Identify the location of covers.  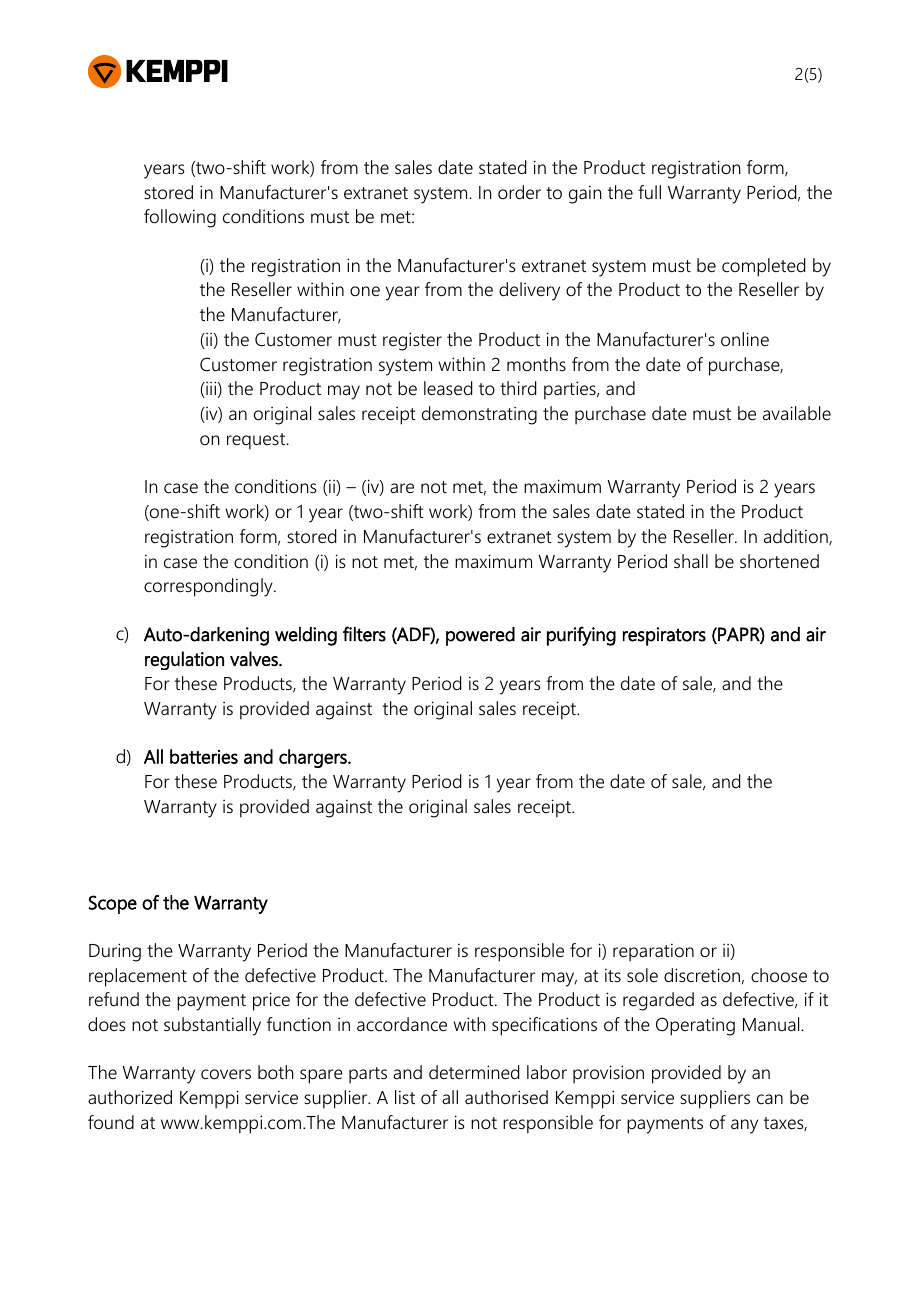
(226, 1074).
